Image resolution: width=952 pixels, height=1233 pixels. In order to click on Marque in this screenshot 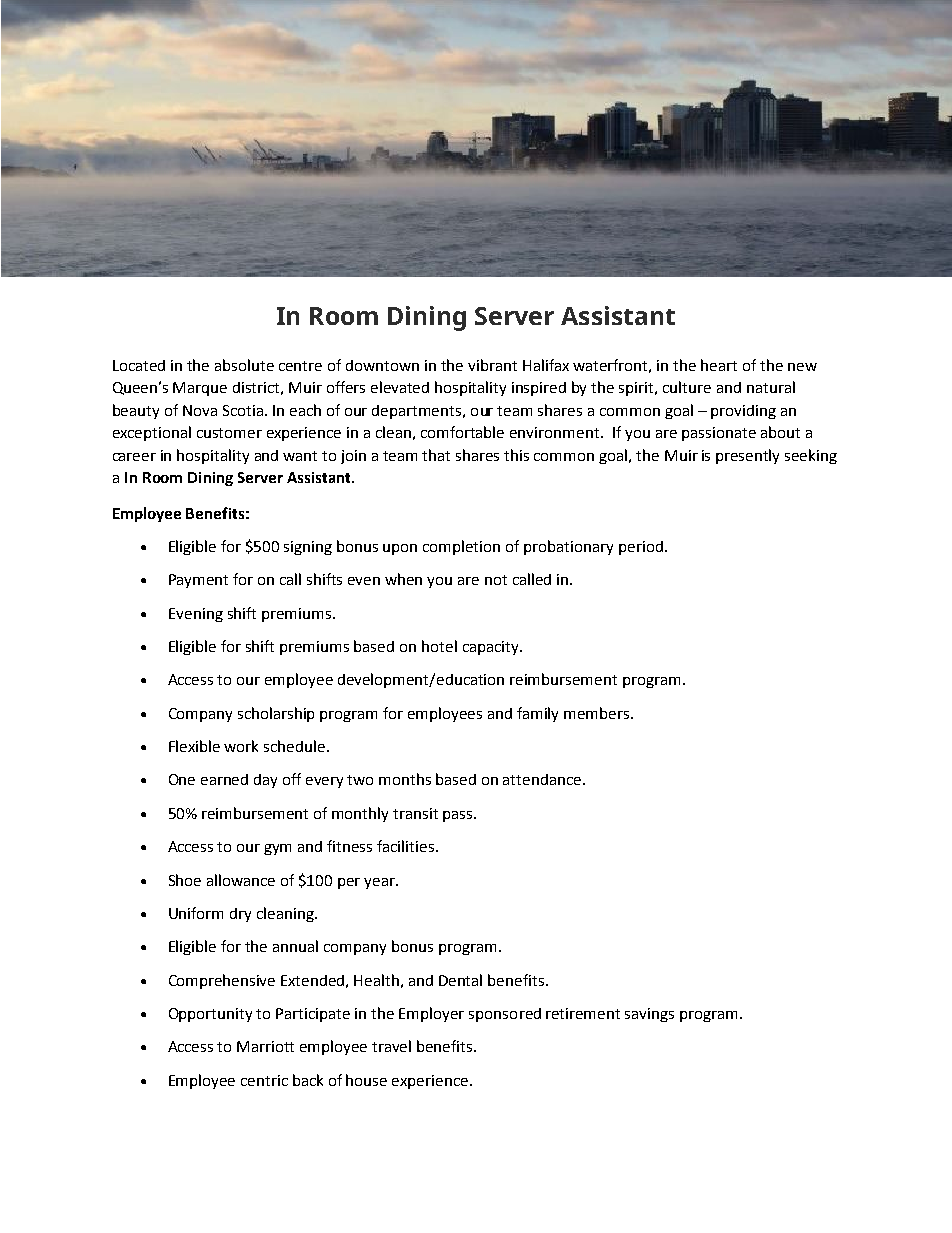, I will do `click(200, 389)`.
